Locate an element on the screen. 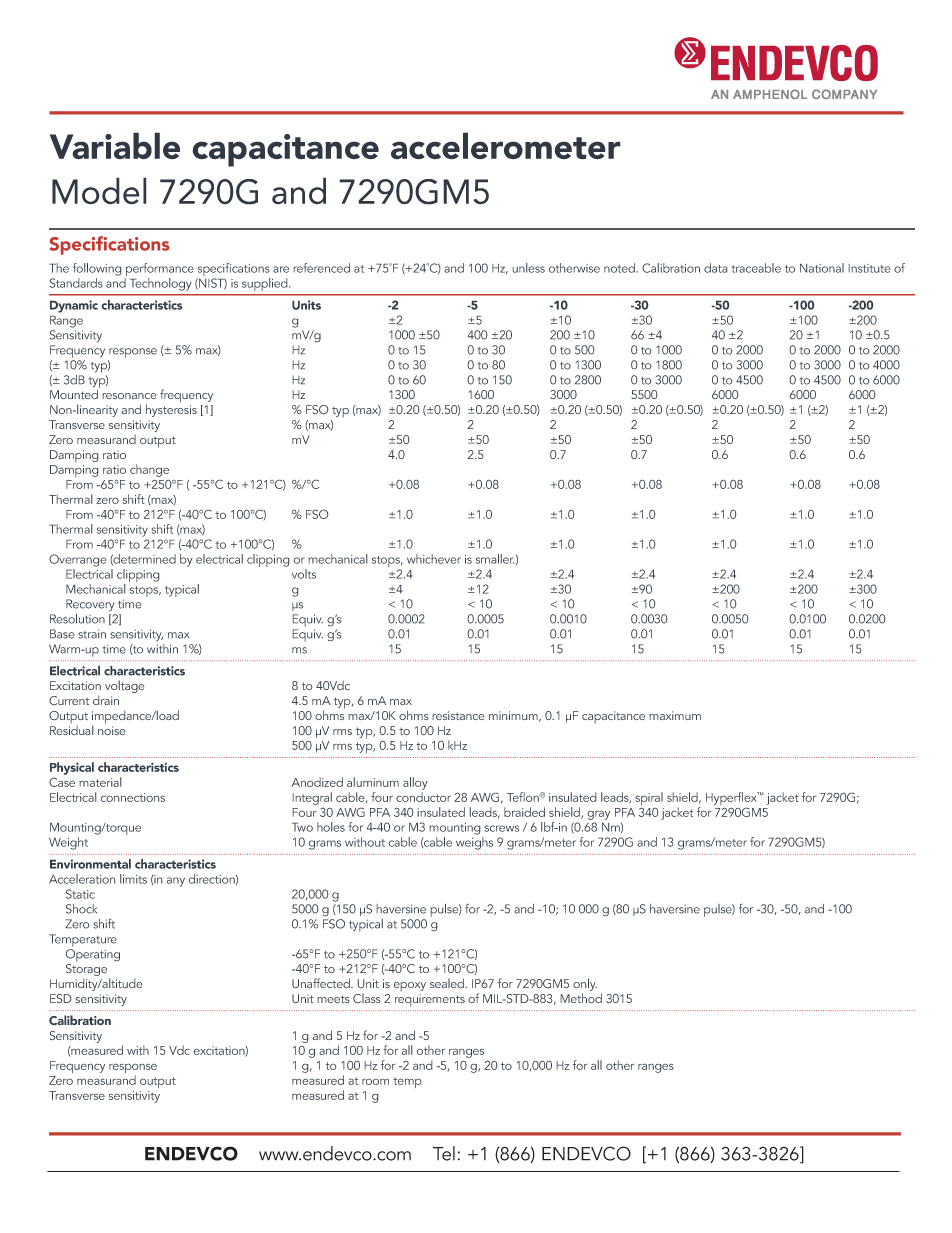  whichever is located at coordinates (434, 559).
